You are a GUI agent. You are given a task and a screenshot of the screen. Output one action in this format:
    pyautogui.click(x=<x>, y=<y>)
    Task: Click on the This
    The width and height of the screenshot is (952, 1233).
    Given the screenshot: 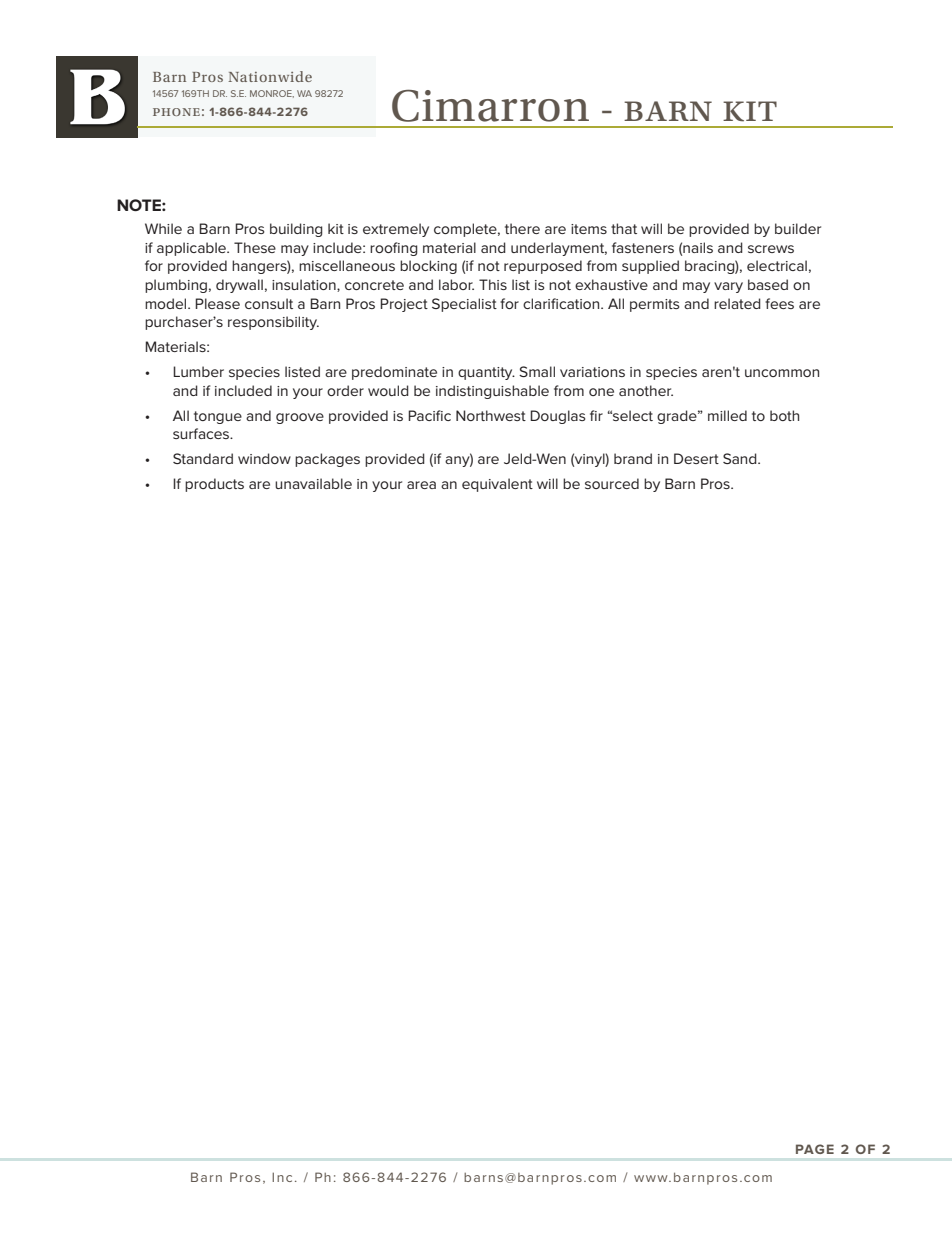 What is the action you would take?
    pyautogui.click(x=493, y=284)
